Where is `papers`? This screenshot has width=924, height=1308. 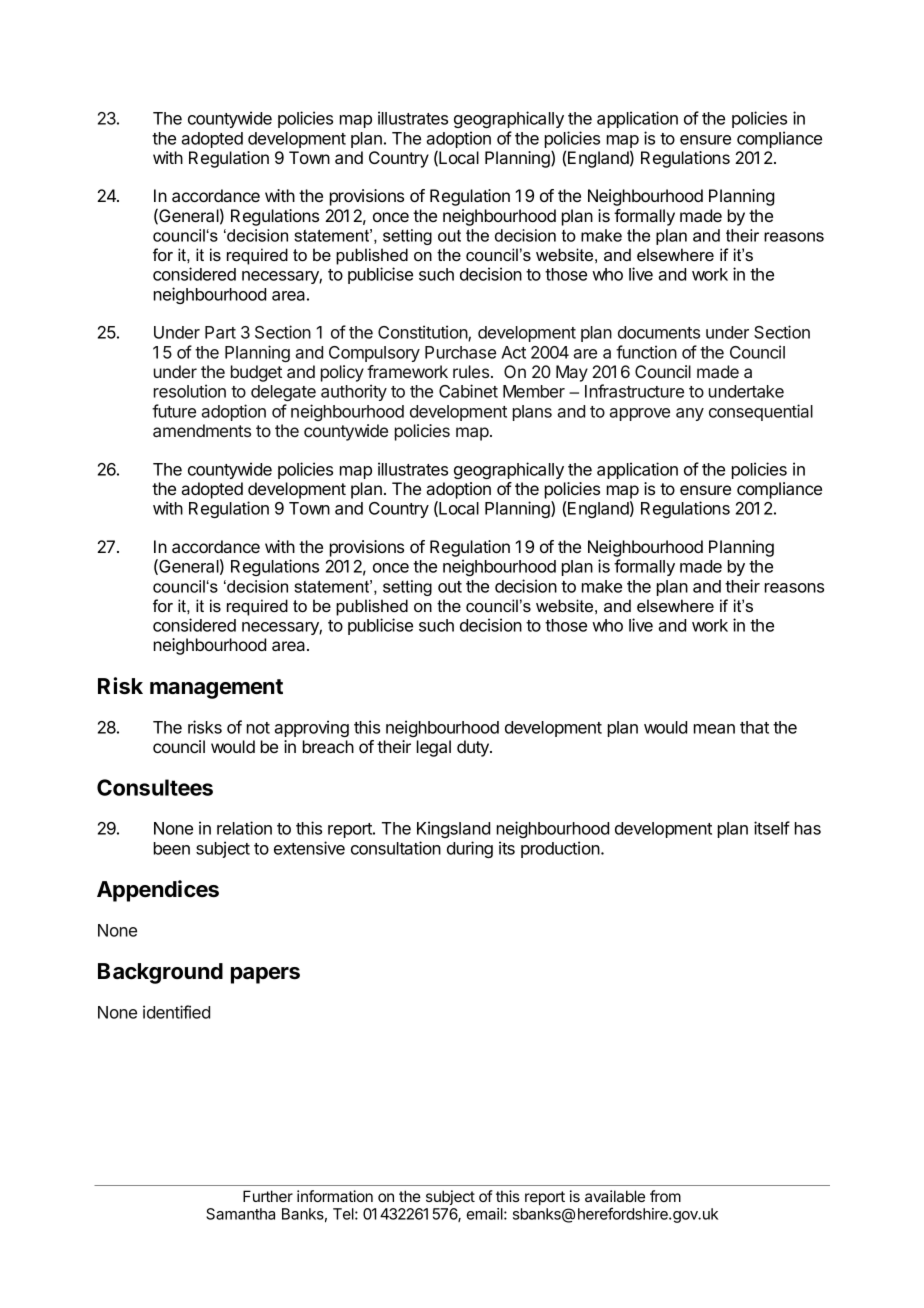 papers is located at coordinates (265, 975).
